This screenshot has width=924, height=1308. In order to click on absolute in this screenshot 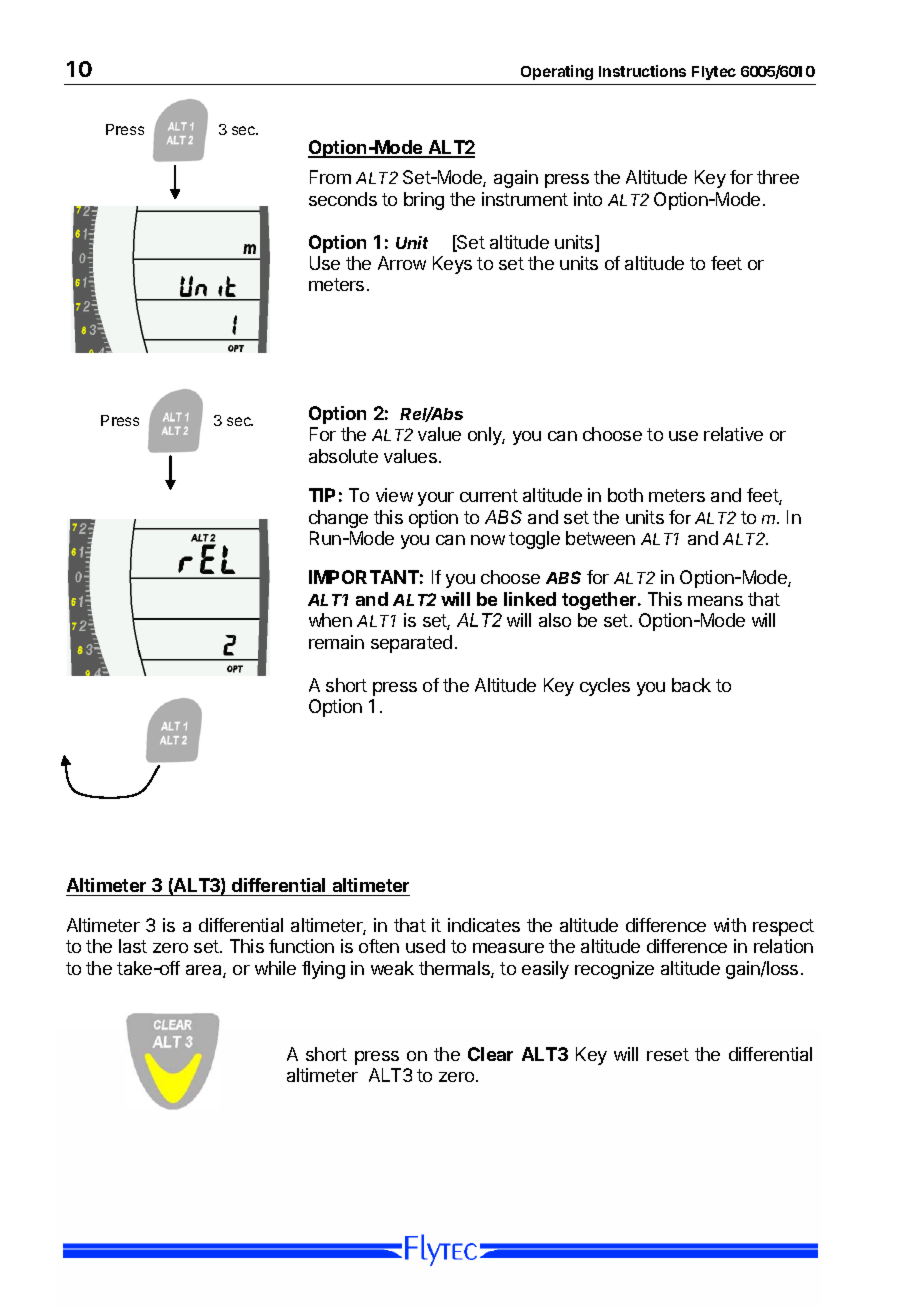, I will do `click(343, 456)`.
